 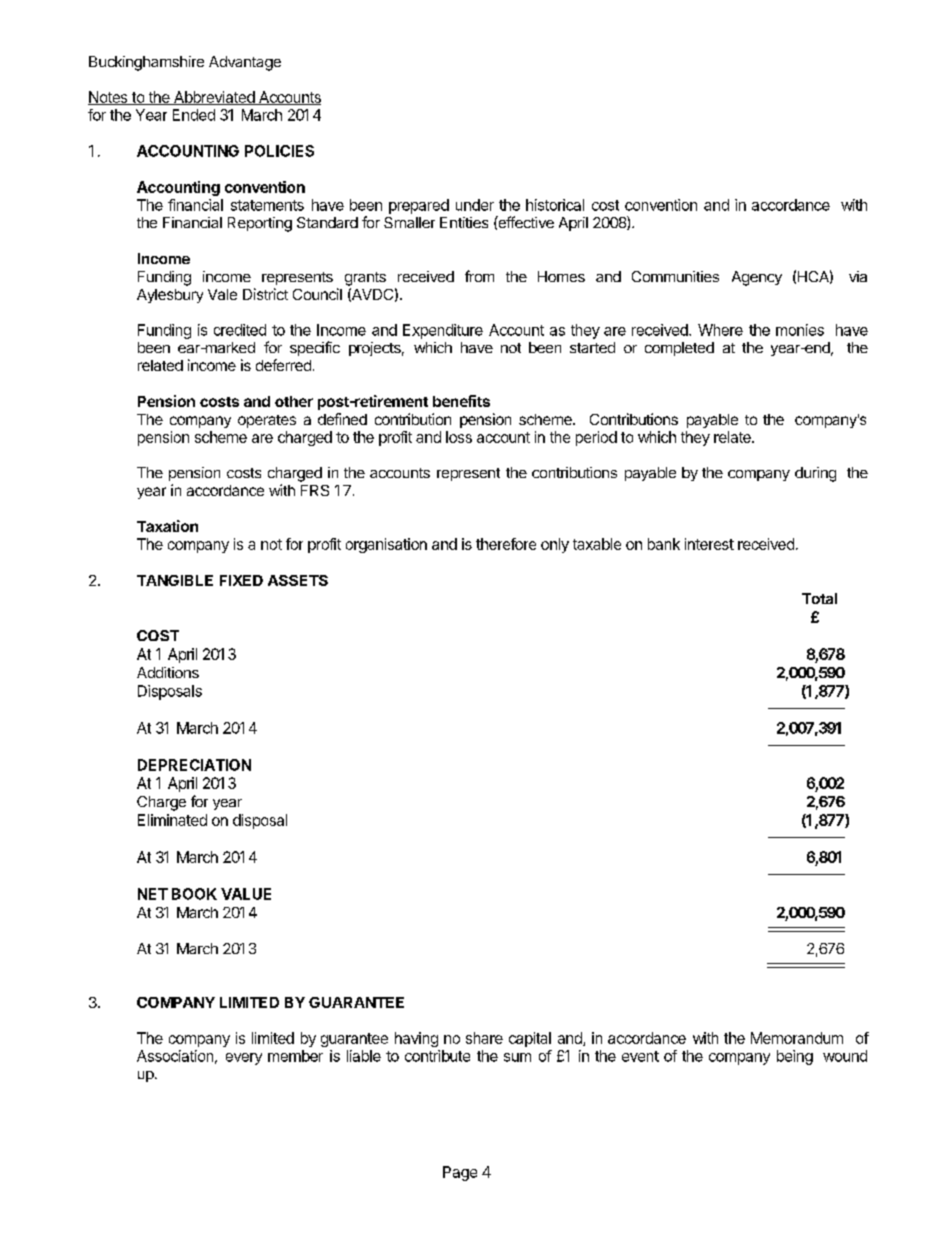 I want to click on during, so click(x=815, y=474).
